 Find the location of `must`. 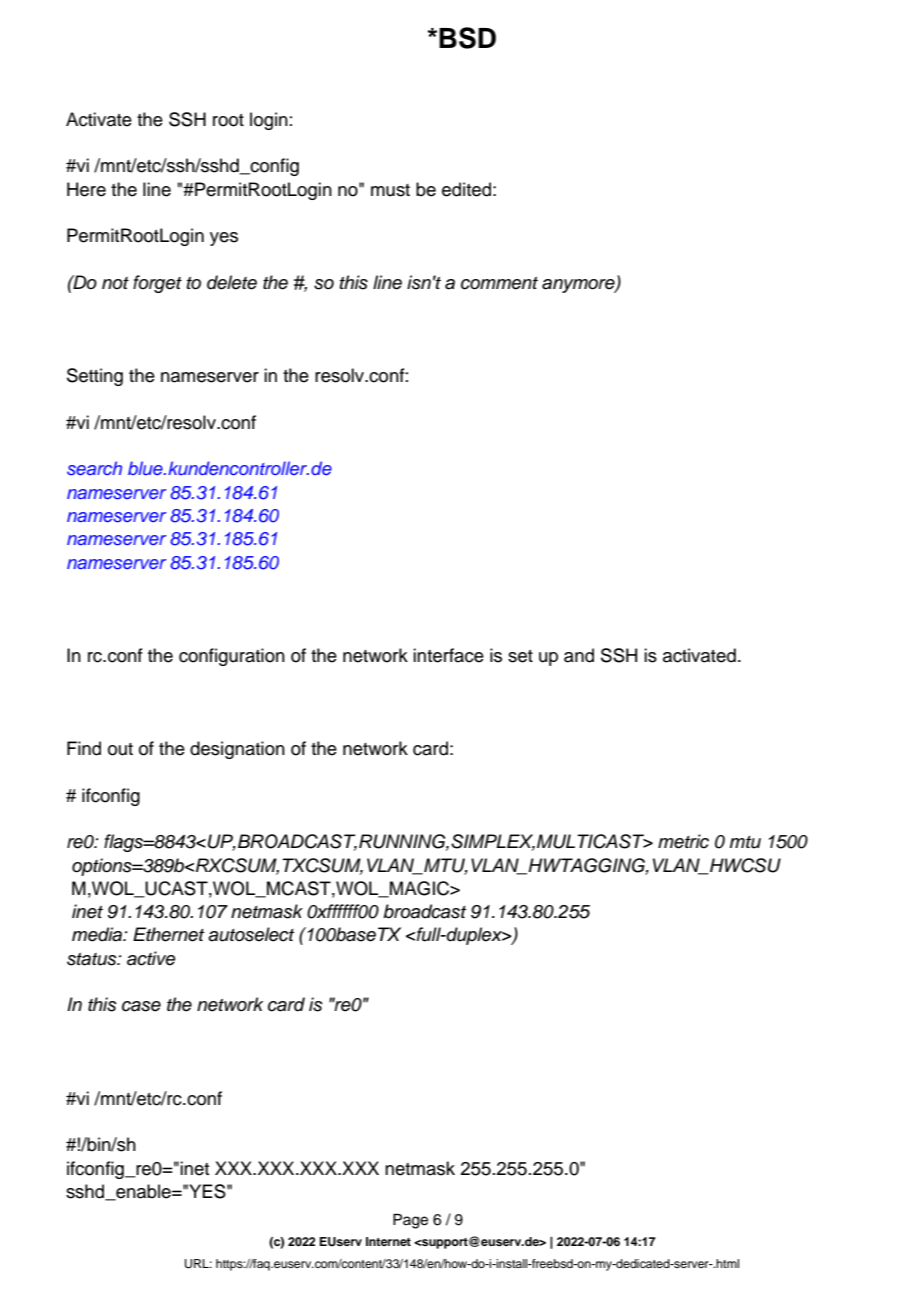

must is located at coordinates (390, 190).
